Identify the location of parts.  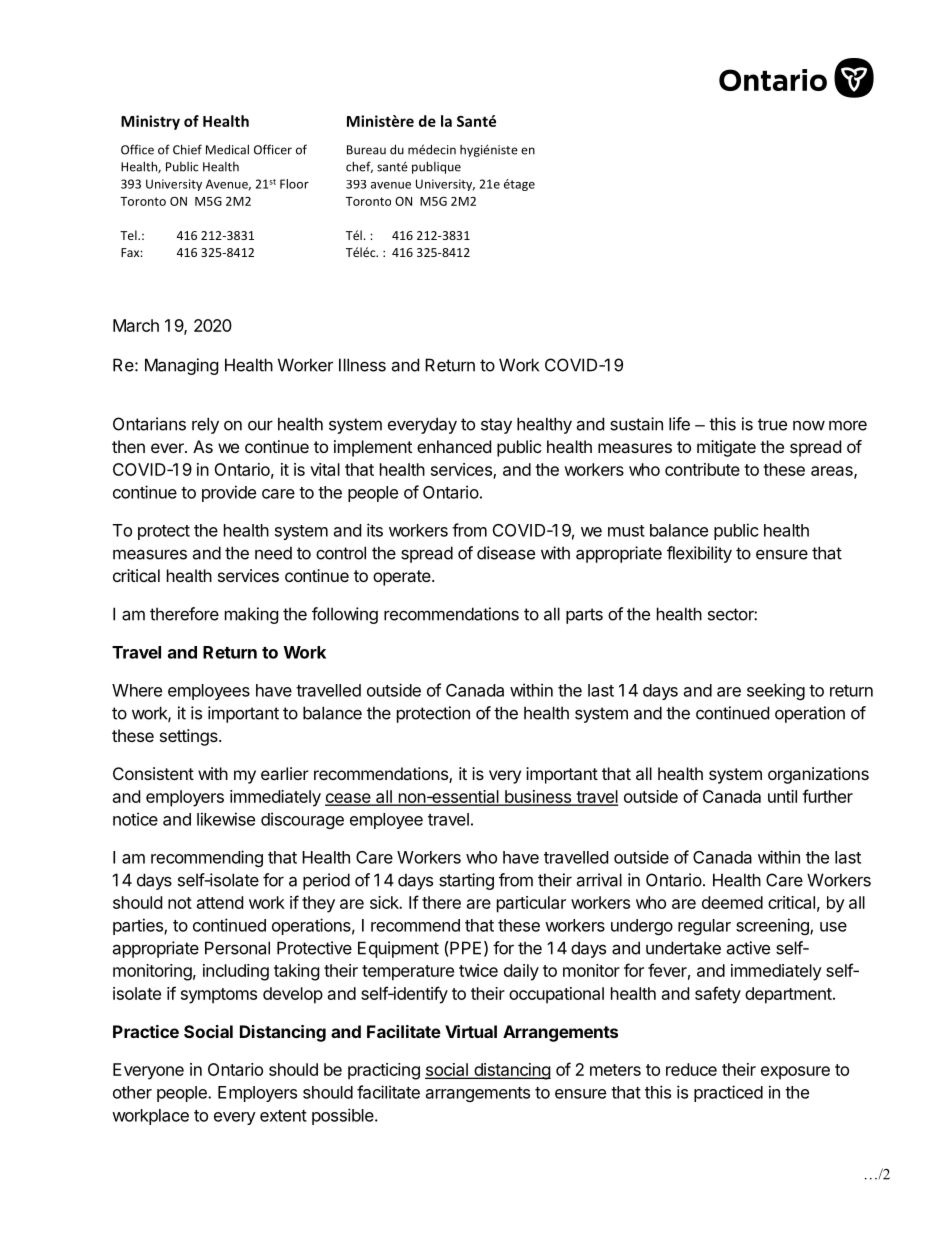
(584, 616).
